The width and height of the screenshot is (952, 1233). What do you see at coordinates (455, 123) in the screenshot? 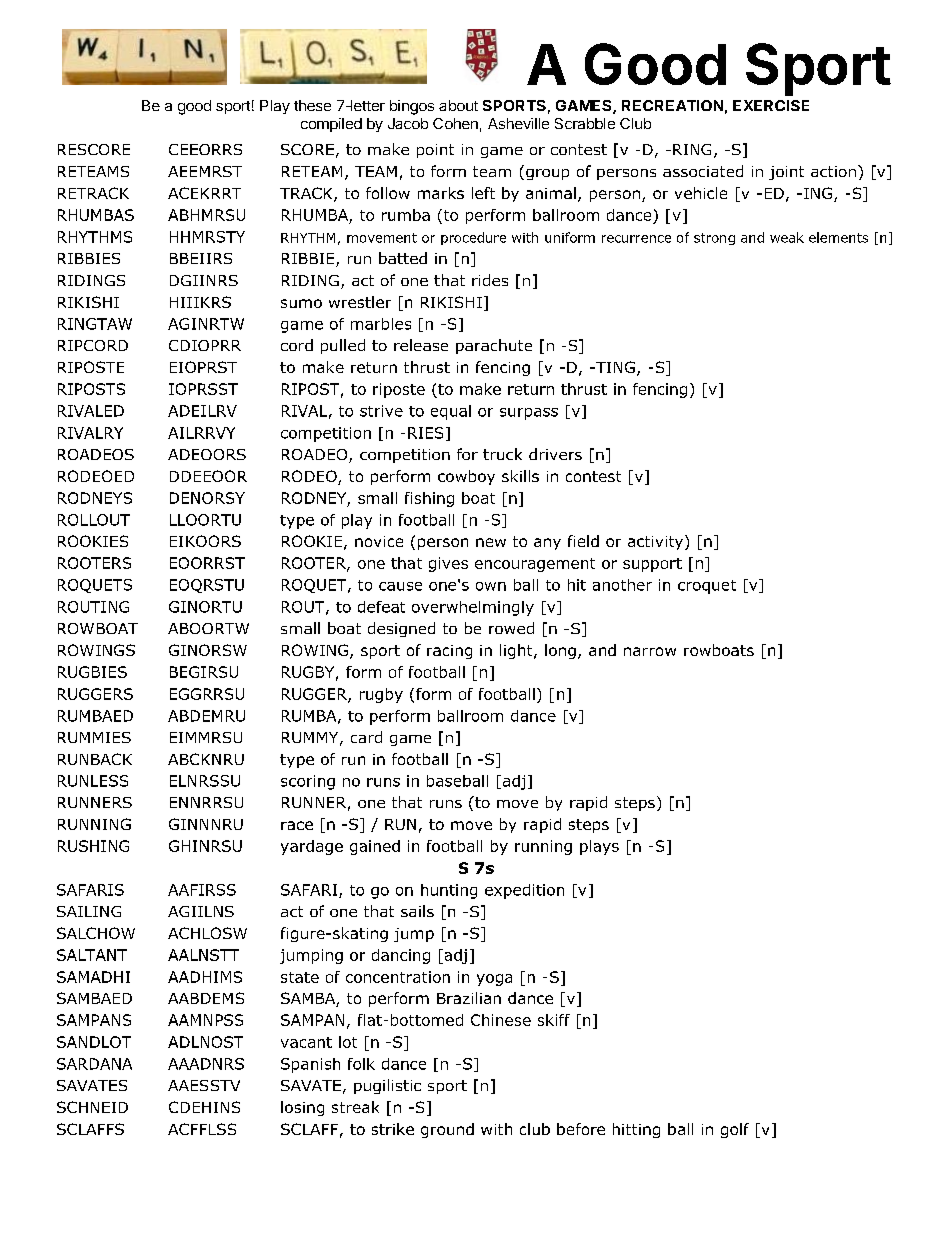
I see `Cohen` at bounding box center [455, 123].
